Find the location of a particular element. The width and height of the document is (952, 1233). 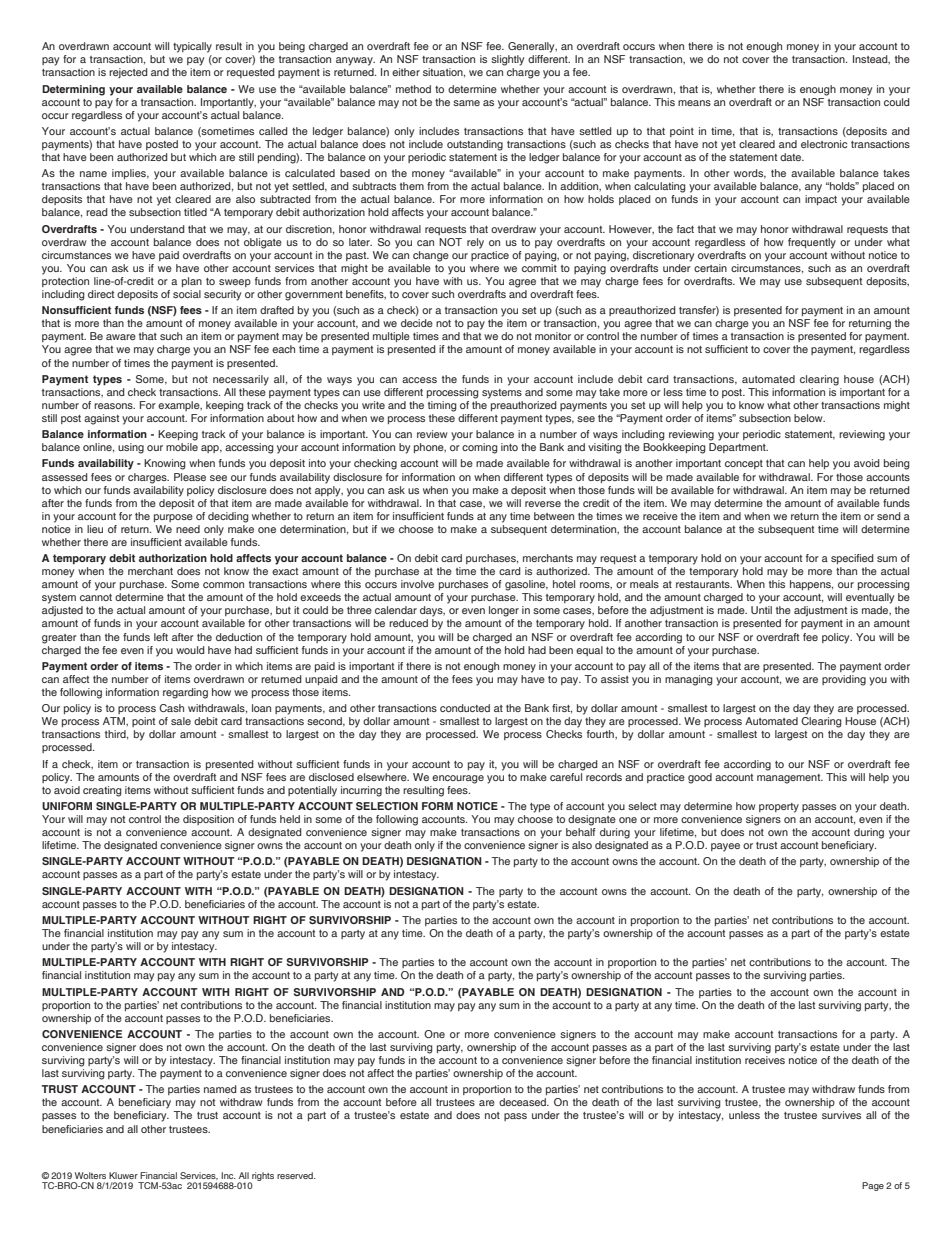

below is located at coordinates (809, 418).
